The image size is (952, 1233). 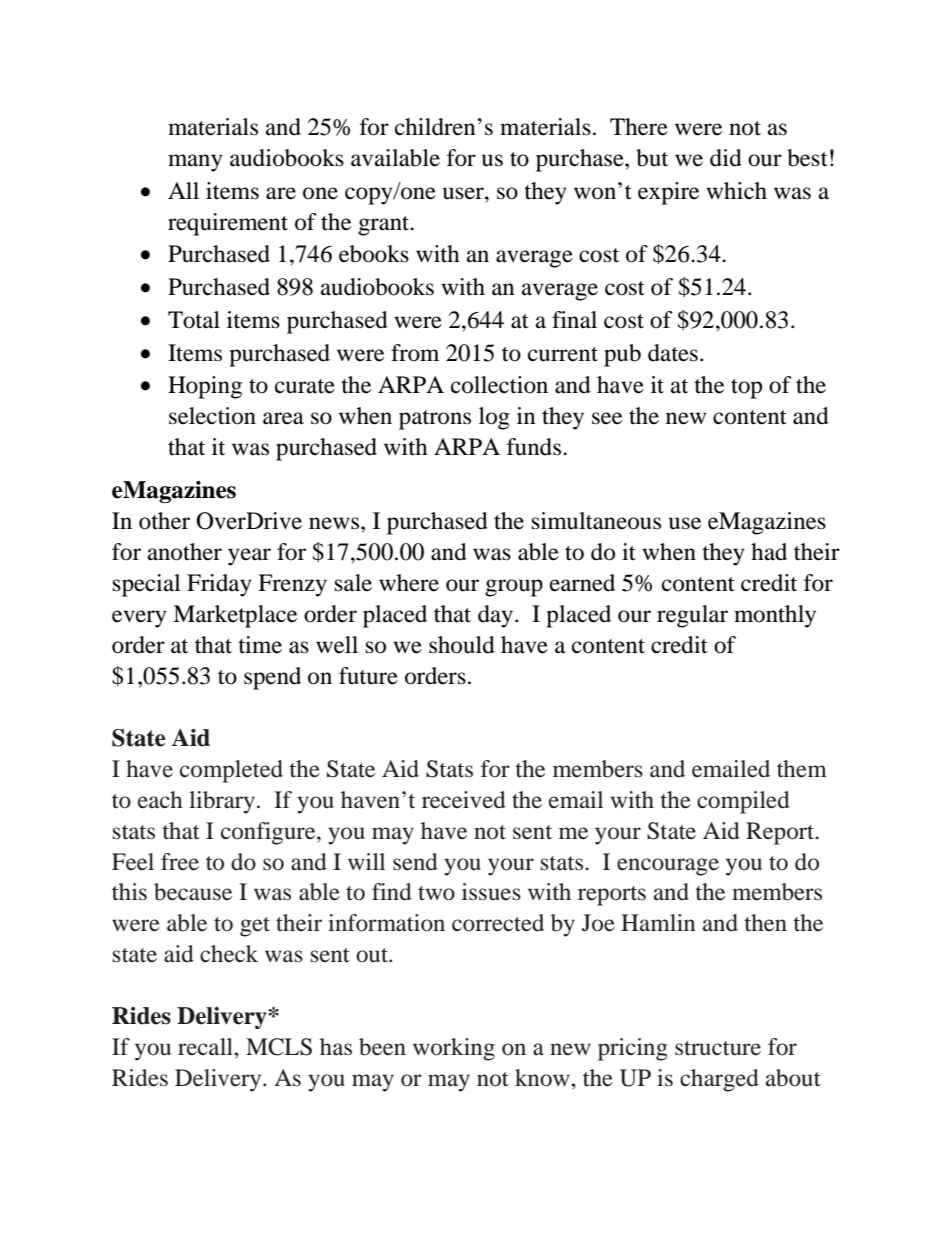 What do you see at coordinates (219, 585) in the screenshot?
I see `Friday` at bounding box center [219, 585].
